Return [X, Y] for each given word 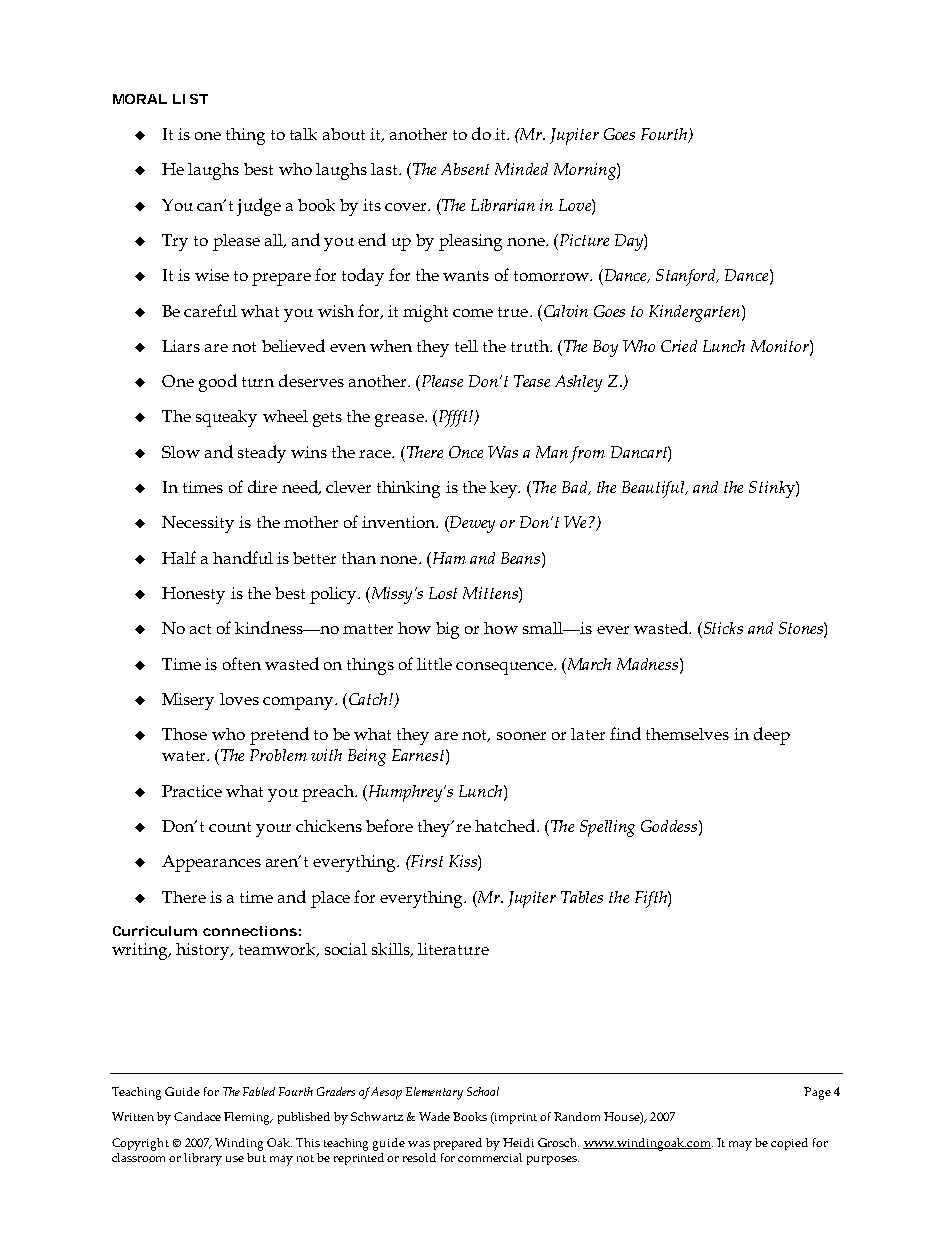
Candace [197, 1116]
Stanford [687, 277]
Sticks [722, 628]
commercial [490, 1157]
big [447, 630]
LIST [190, 99]
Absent [465, 169]
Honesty [193, 595]
